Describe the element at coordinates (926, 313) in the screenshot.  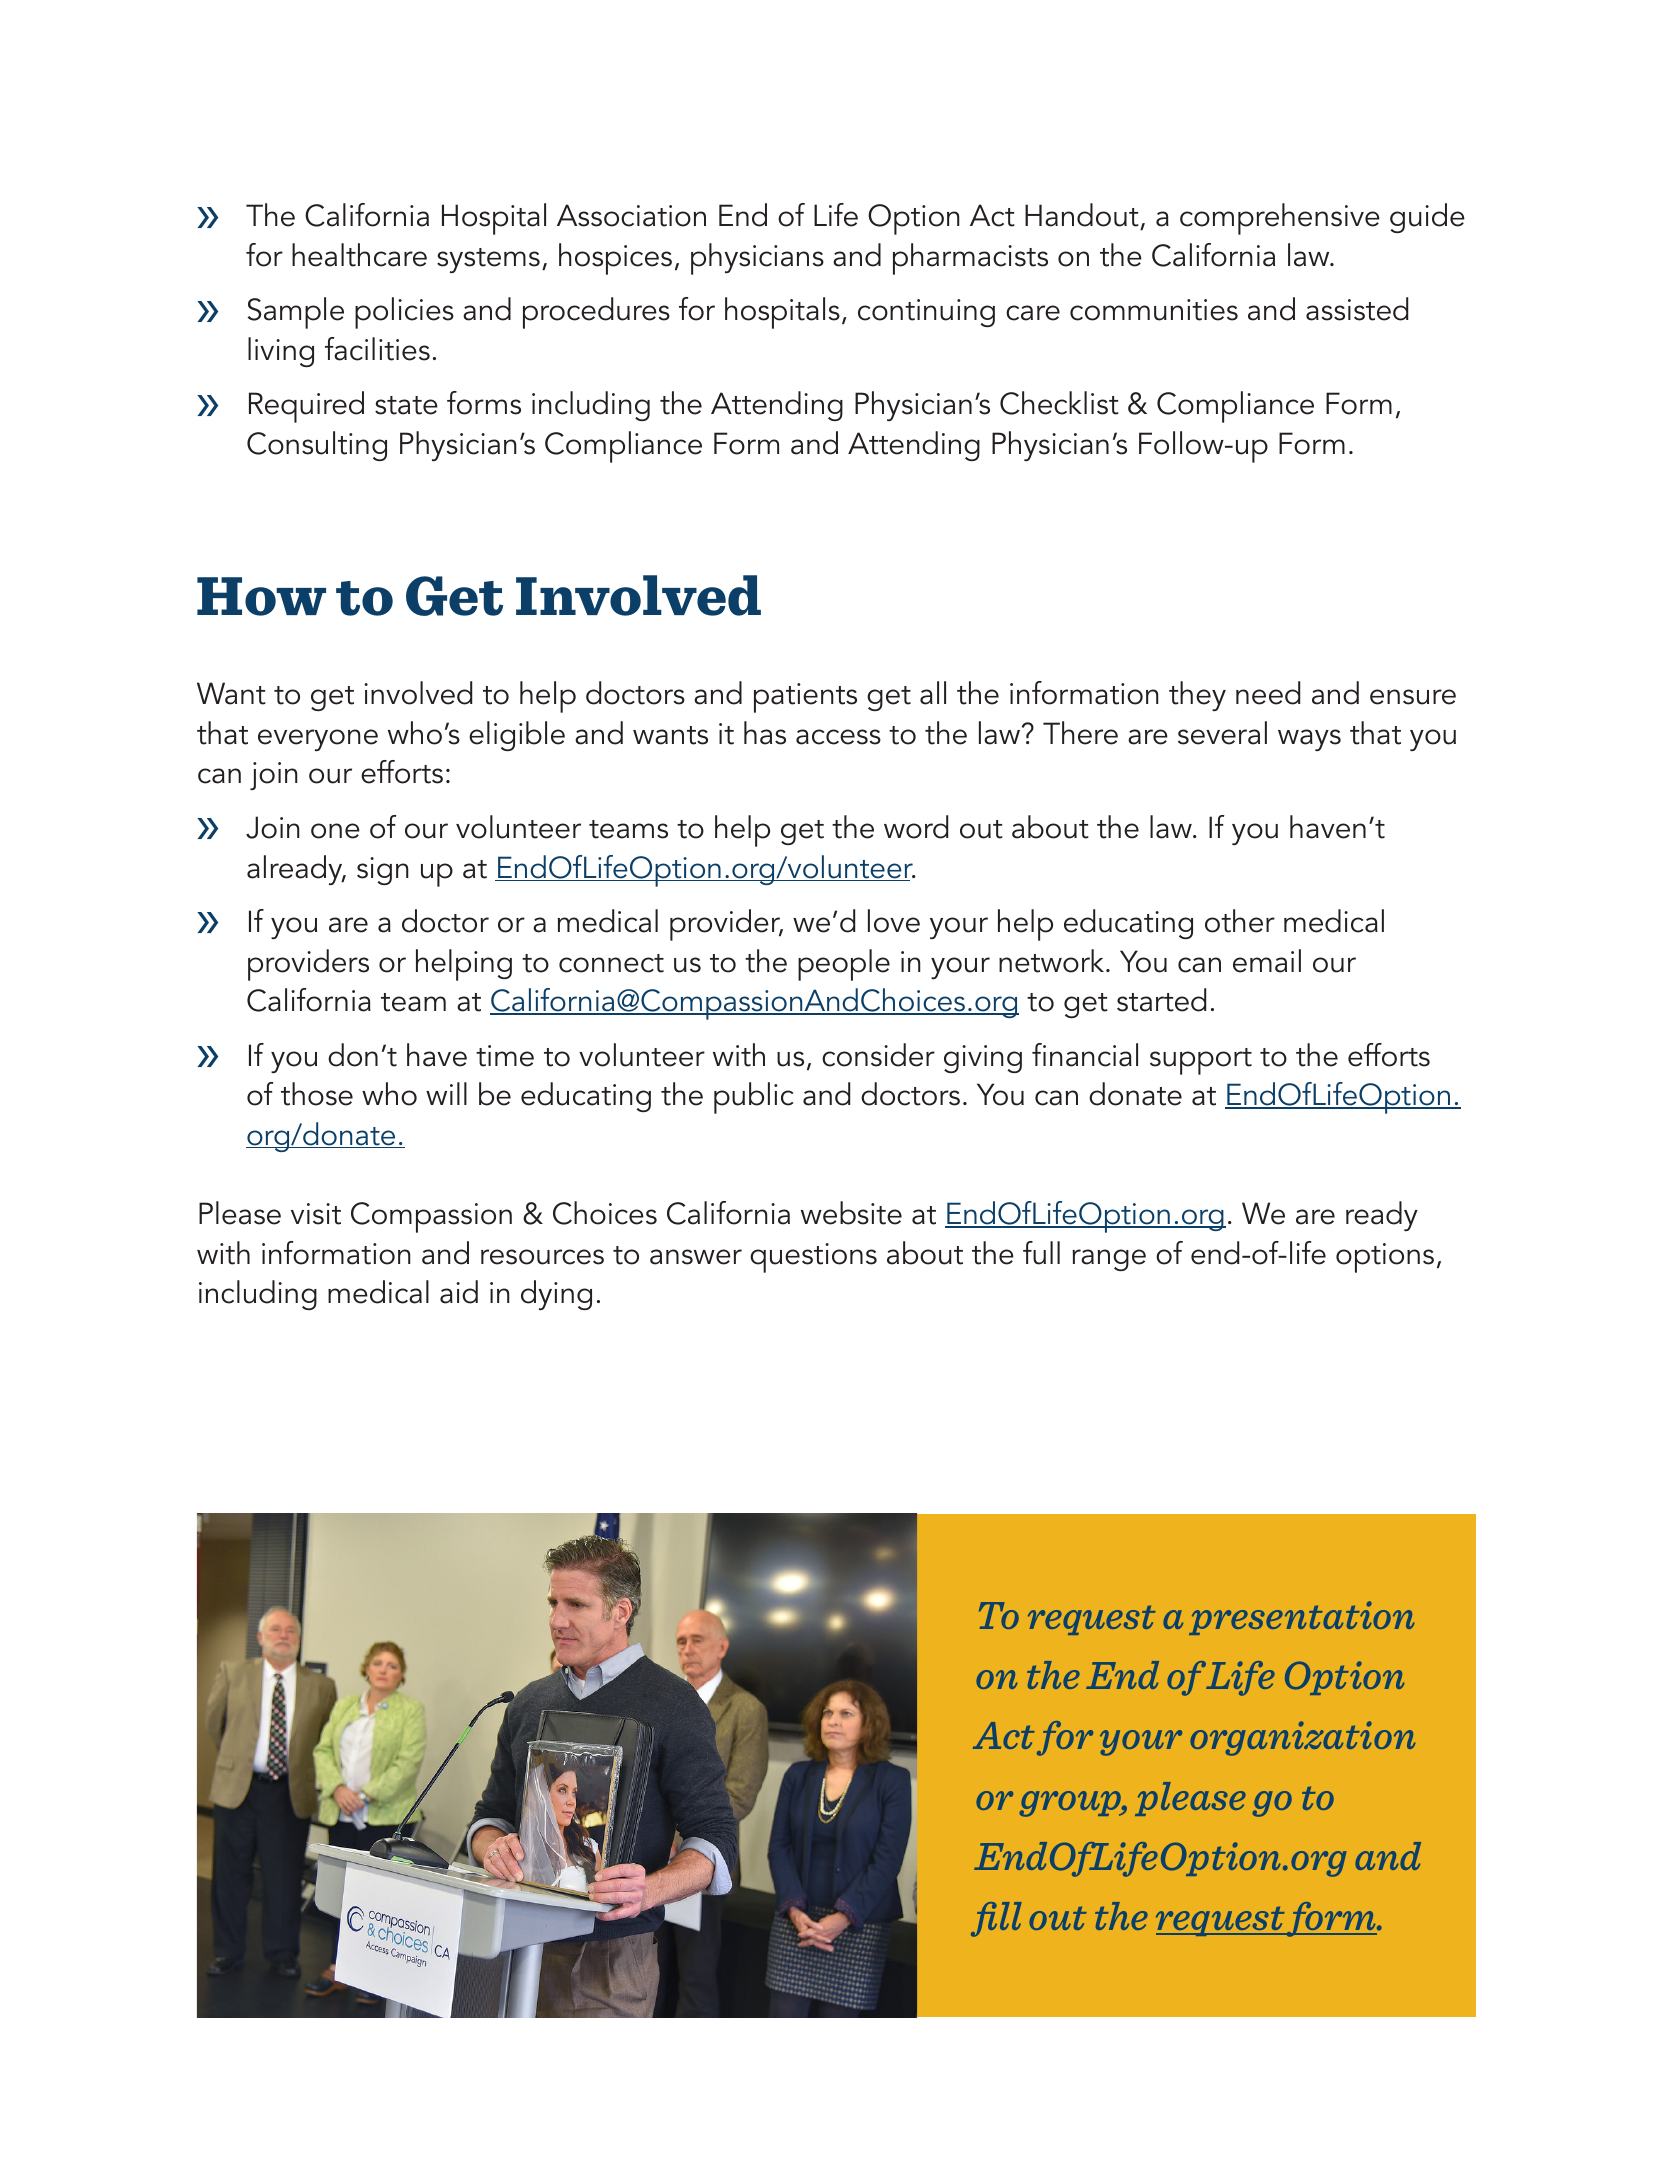
I see `continuing` at that location.
